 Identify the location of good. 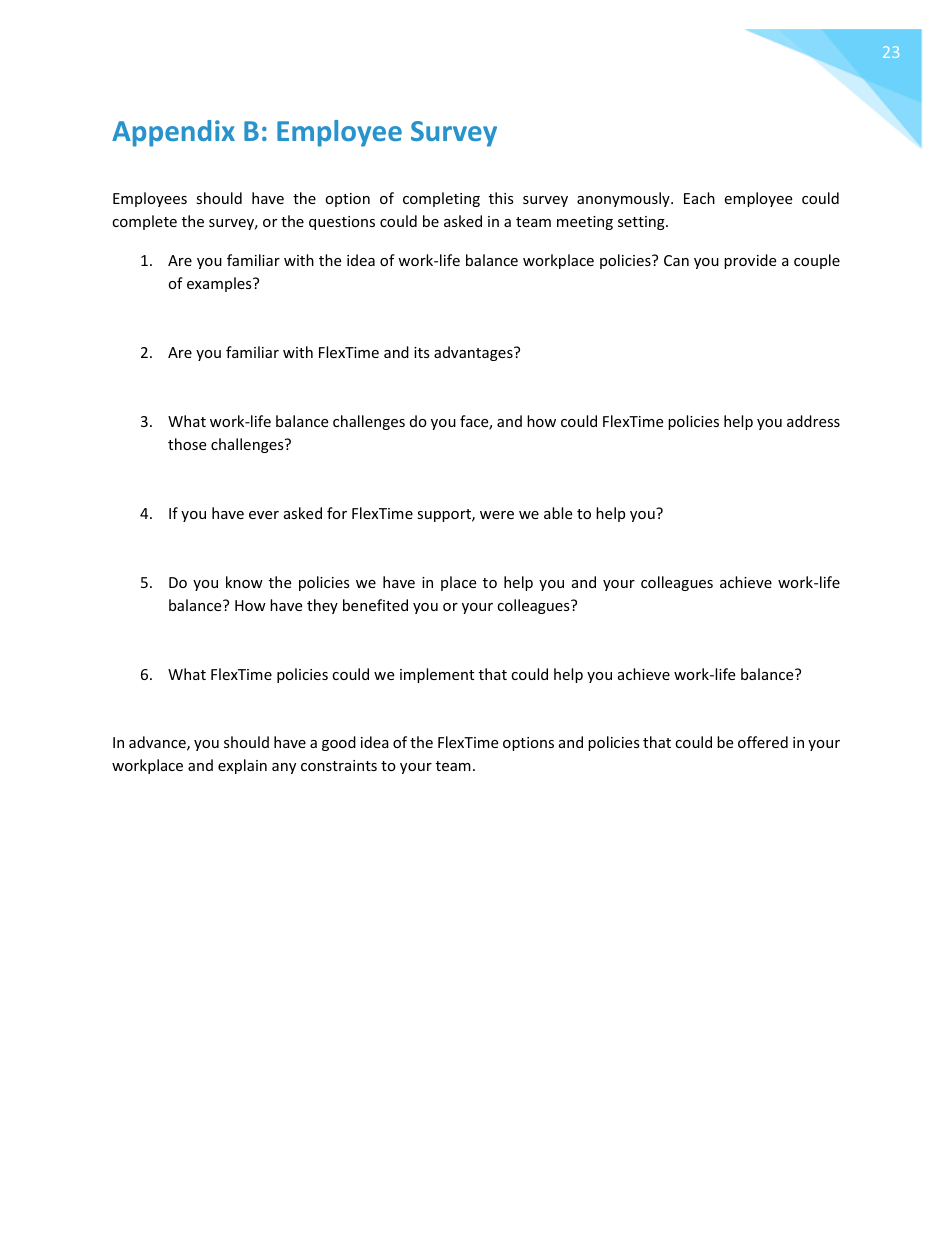
(339, 743).
